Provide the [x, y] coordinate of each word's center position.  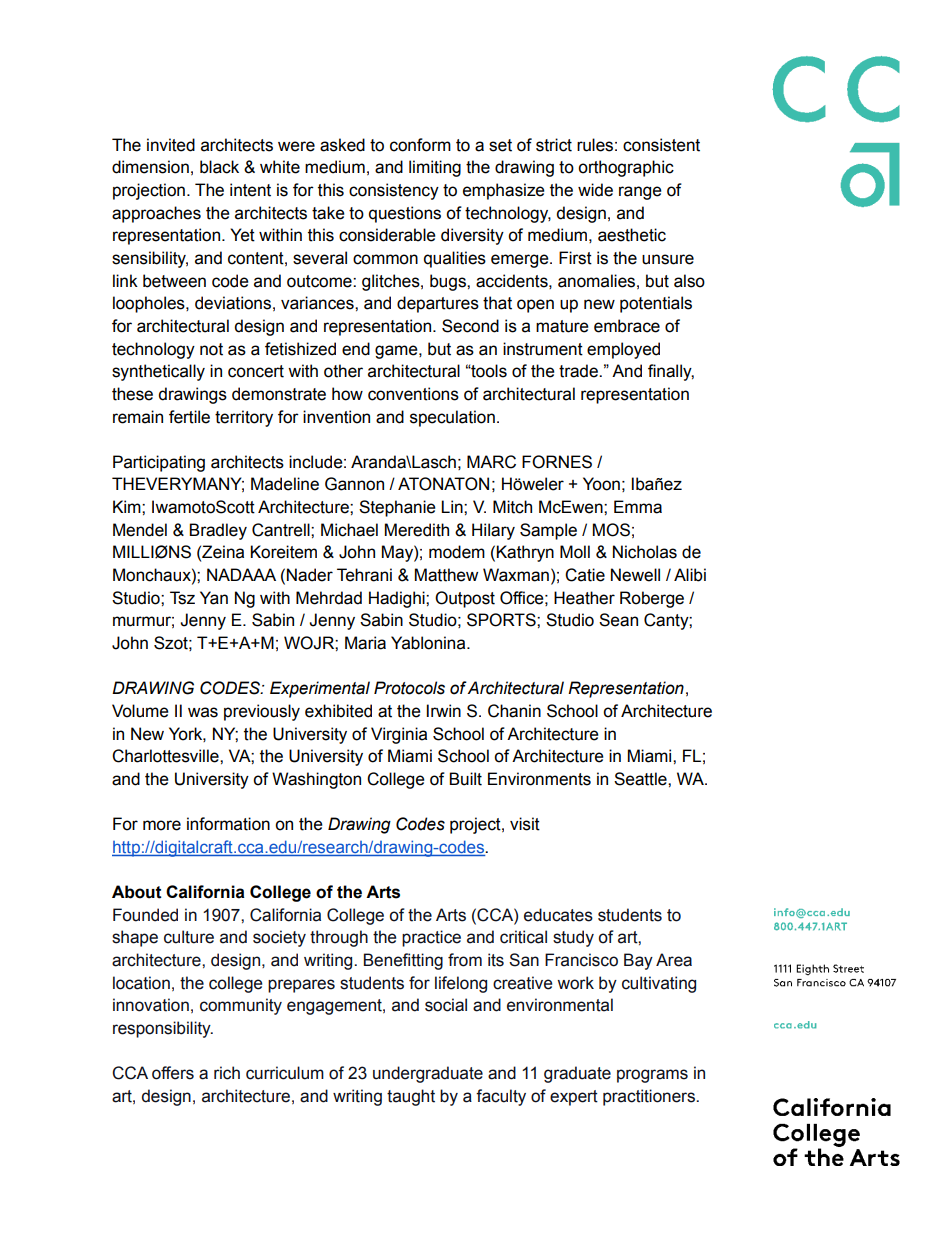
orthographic [626, 168]
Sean [618, 620]
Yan [214, 598]
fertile [189, 417]
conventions [413, 394]
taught [411, 1097]
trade [579, 371]
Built [465, 779]
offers [173, 1073]
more [162, 825]
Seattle [641, 779]
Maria [365, 643]
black [219, 167]
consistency [394, 191]
